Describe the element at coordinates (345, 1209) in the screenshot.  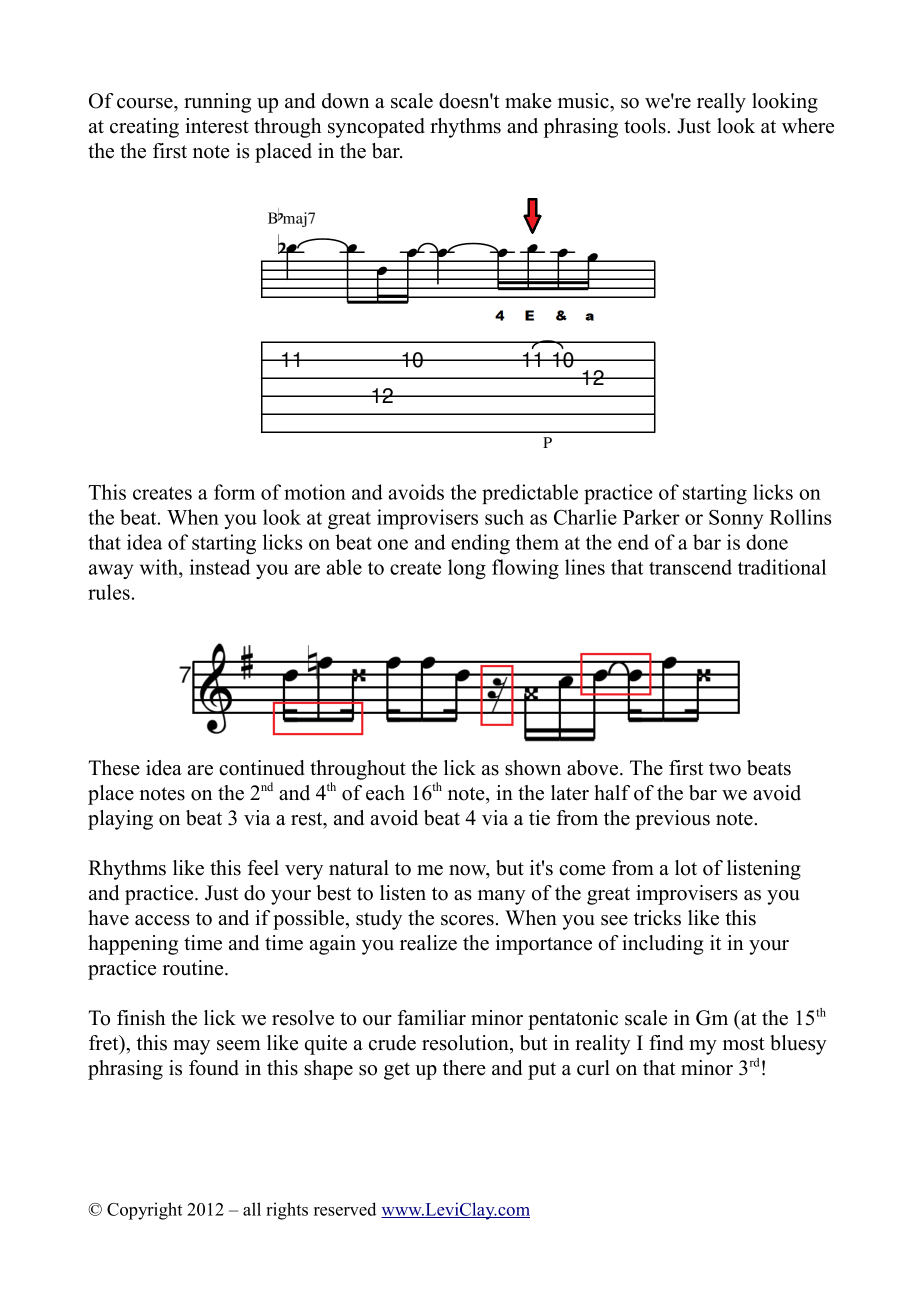
I see `reserved` at that location.
